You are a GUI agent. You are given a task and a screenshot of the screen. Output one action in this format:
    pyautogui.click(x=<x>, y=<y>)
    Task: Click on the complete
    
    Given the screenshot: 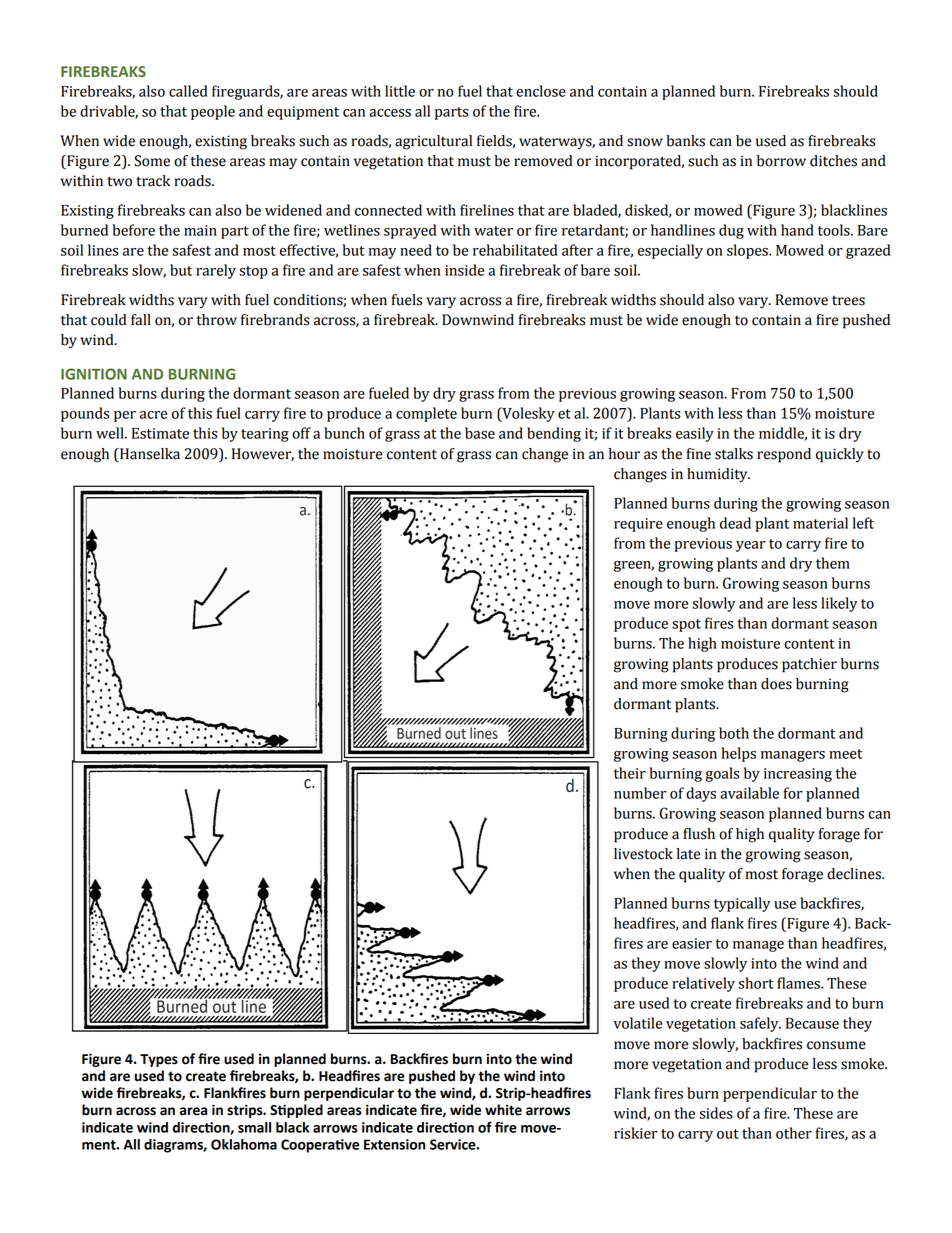 What is the action you would take?
    pyautogui.click(x=426, y=414)
